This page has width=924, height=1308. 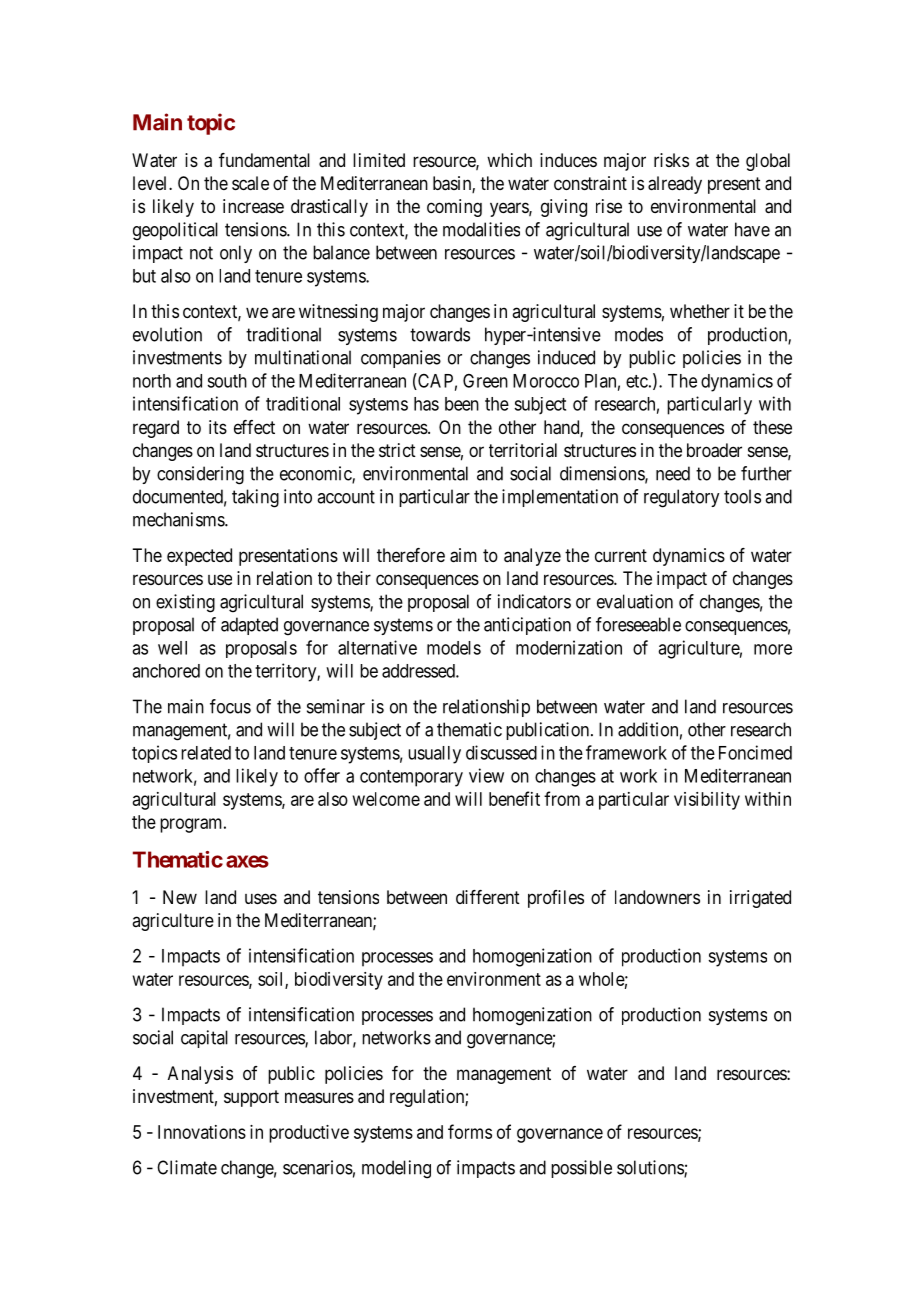 I want to click on benefit, so click(x=514, y=798).
